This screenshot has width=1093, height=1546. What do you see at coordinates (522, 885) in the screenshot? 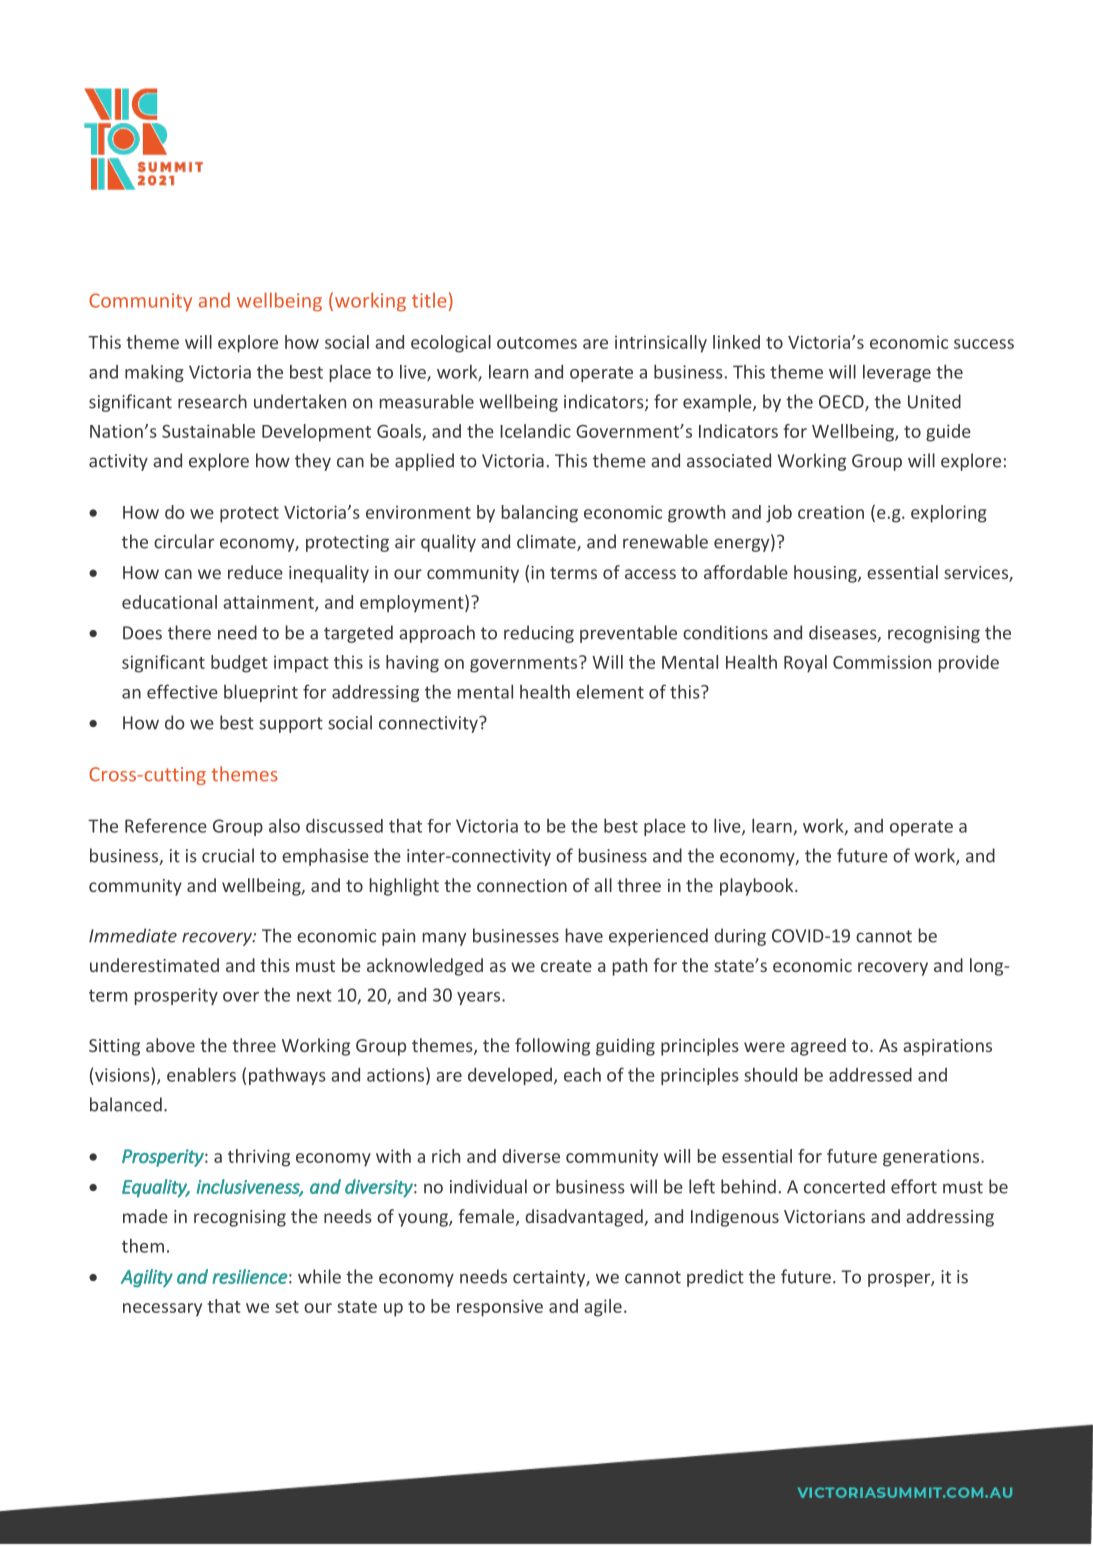
I see `connection` at bounding box center [522, 885].
